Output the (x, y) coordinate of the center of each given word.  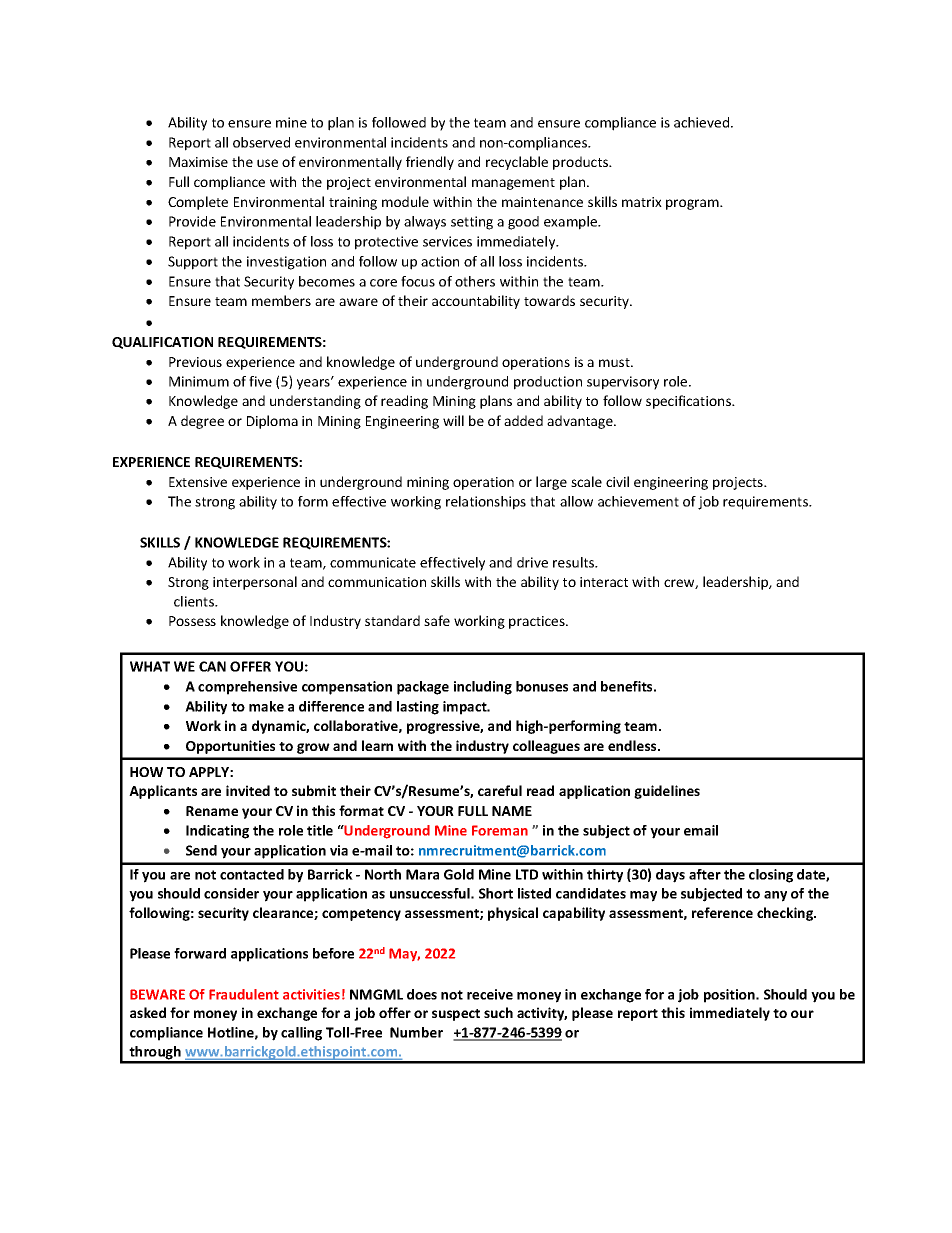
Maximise (198, 162)
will (453, 420)
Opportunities (230, 747)
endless (633, 745)
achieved (701, 122)
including (483, 688)
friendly (430, 163)
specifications (689, 402)
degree (202, 422)
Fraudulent (244, 994)
